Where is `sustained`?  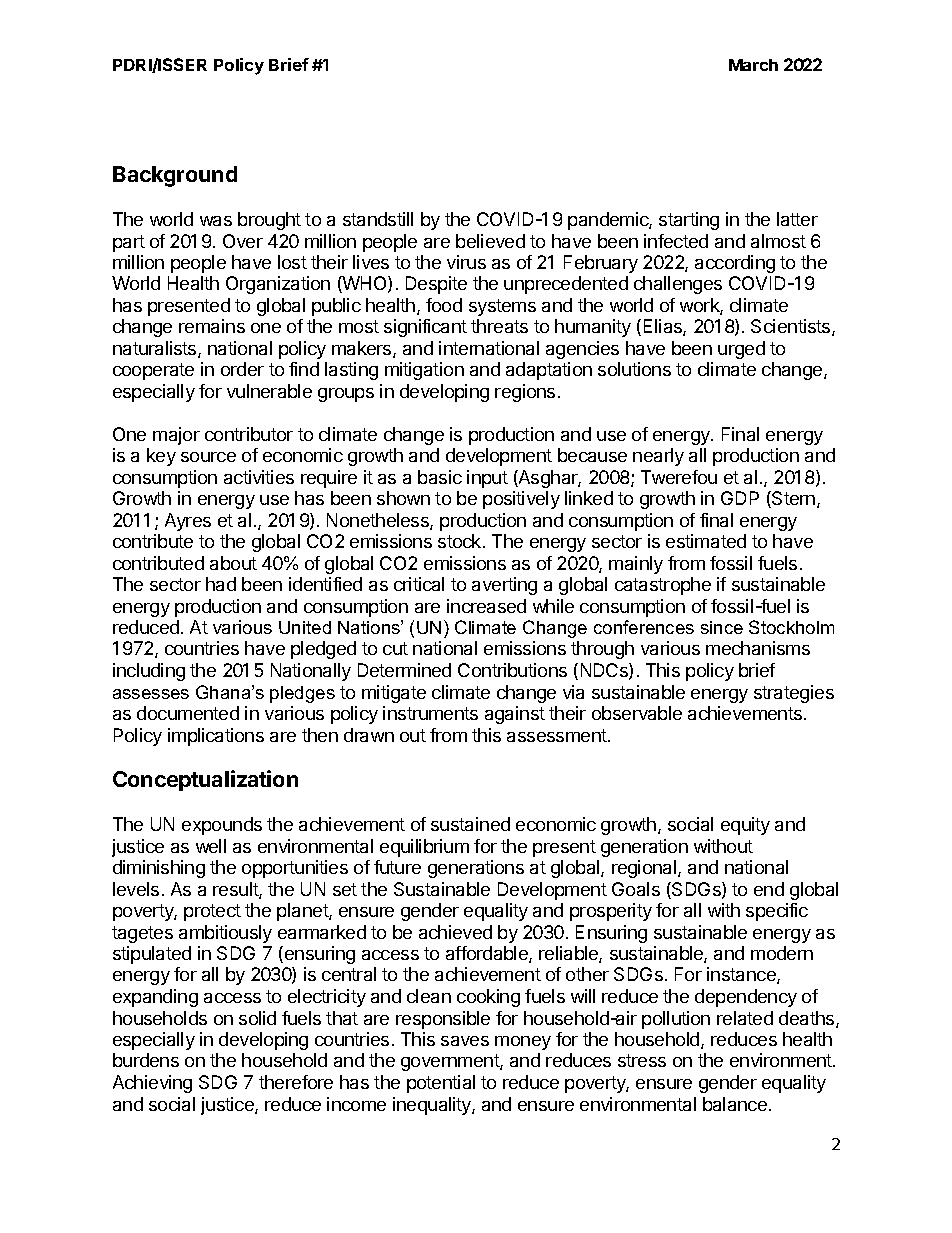 sustained is located at coordinates (470, 824).
